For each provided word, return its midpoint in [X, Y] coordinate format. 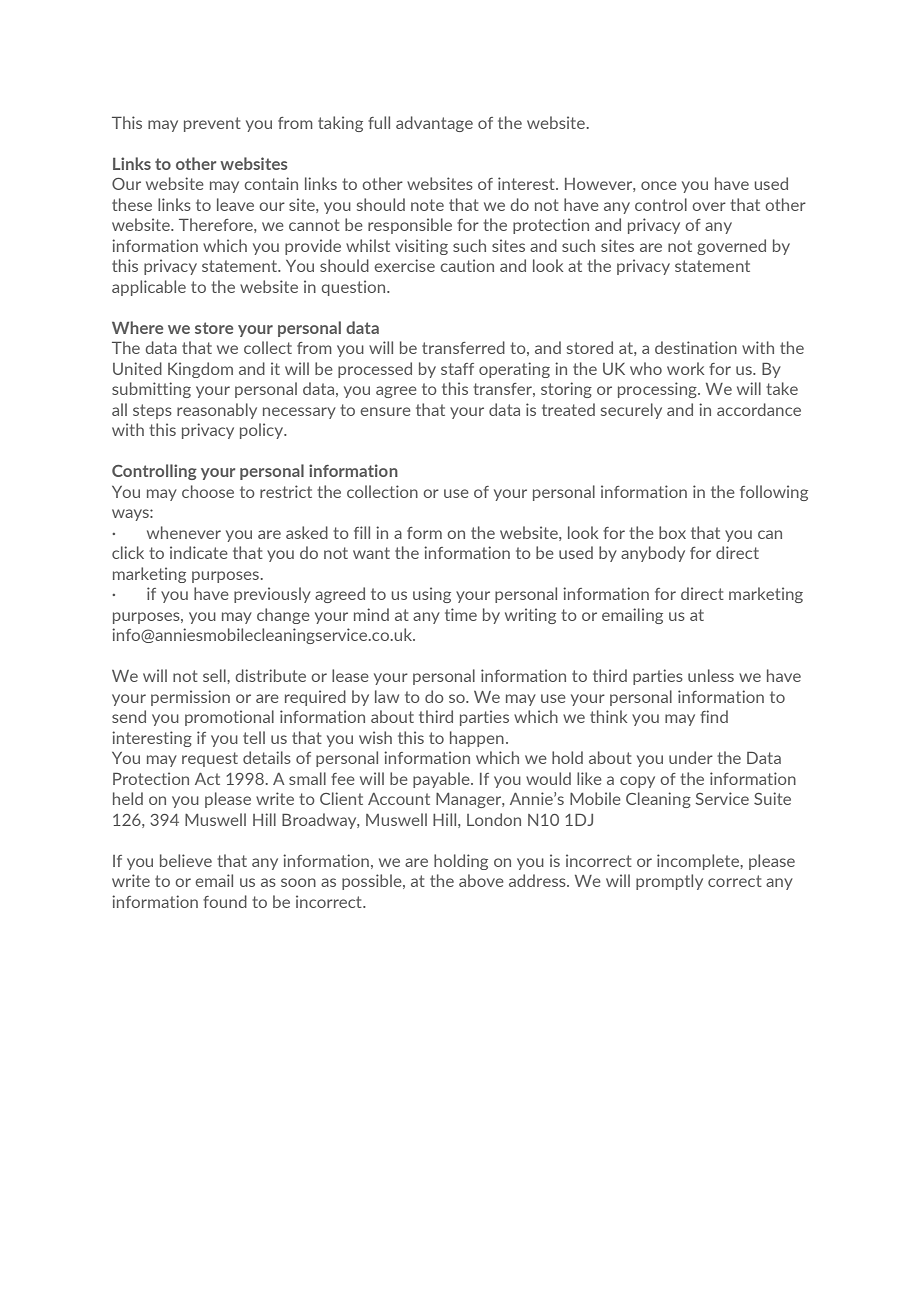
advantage [434, 124]
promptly [669, 882]
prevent [212, 124]
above [481, 880]
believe [186, 860]
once [659, 185]
